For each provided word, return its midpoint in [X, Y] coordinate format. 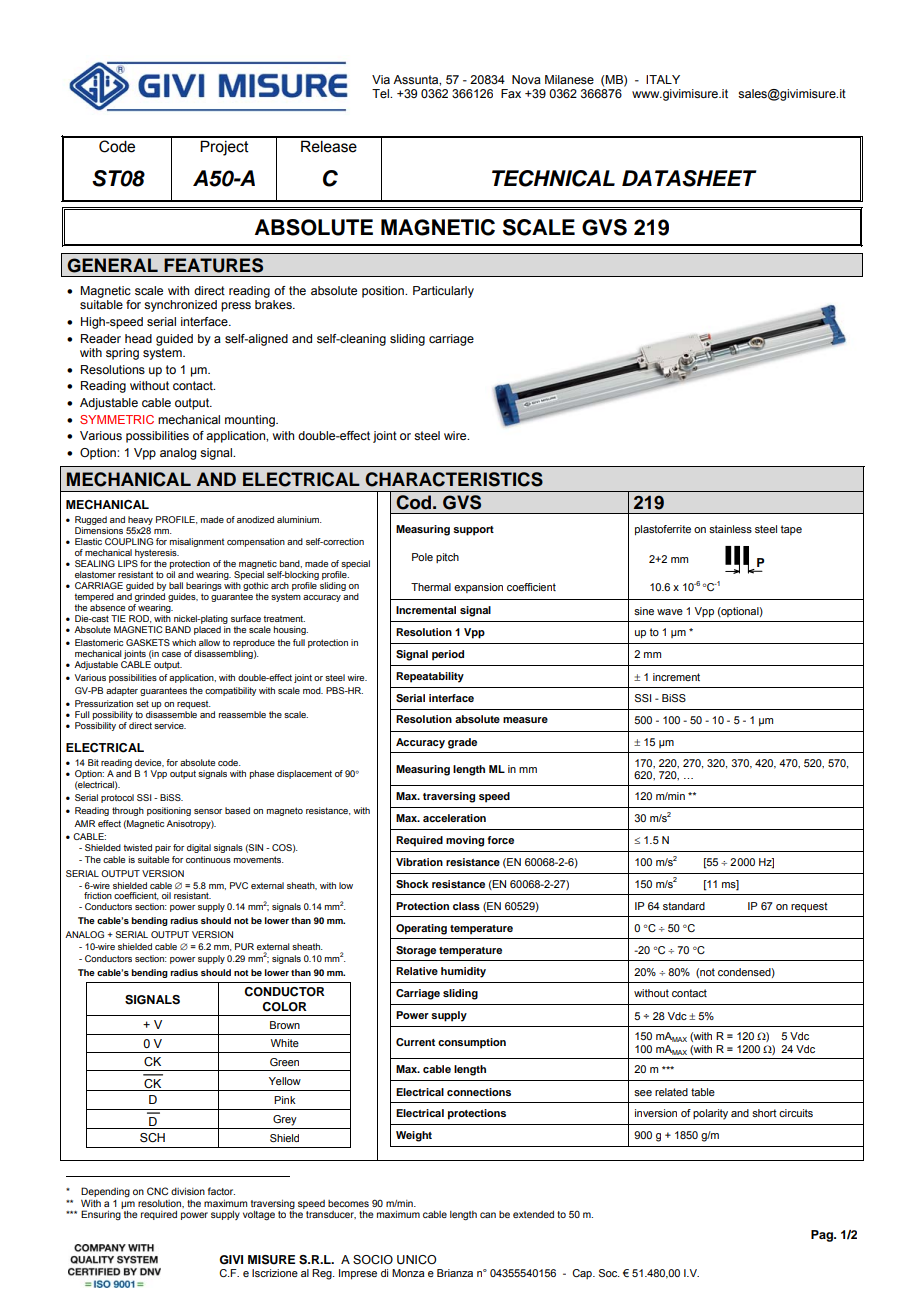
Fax [511, 93]
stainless [730, 529]
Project [224, 148]
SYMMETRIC [117, 419]
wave [670, 612]
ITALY [663, 79]
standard [684, 906]
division [188, 1191]
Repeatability [430, 677]
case [171, 654]
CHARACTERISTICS [454, 479]
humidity [463, 972]
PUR [244, 946]
